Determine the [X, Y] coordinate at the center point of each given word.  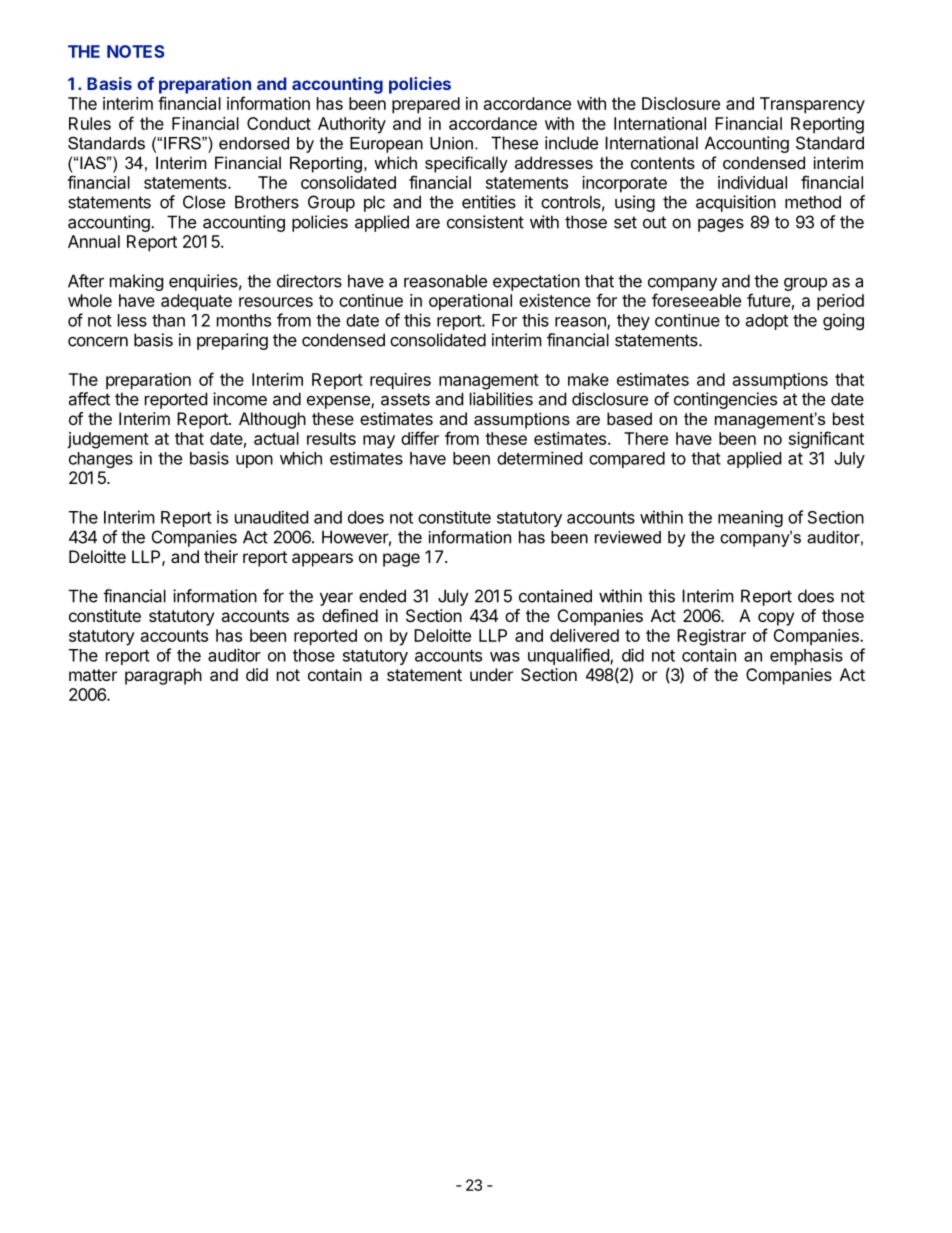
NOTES [135, 51]
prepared [426, 105]
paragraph [163, 676]
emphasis [806, 656]
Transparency [812, 105]
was [505, 657]
